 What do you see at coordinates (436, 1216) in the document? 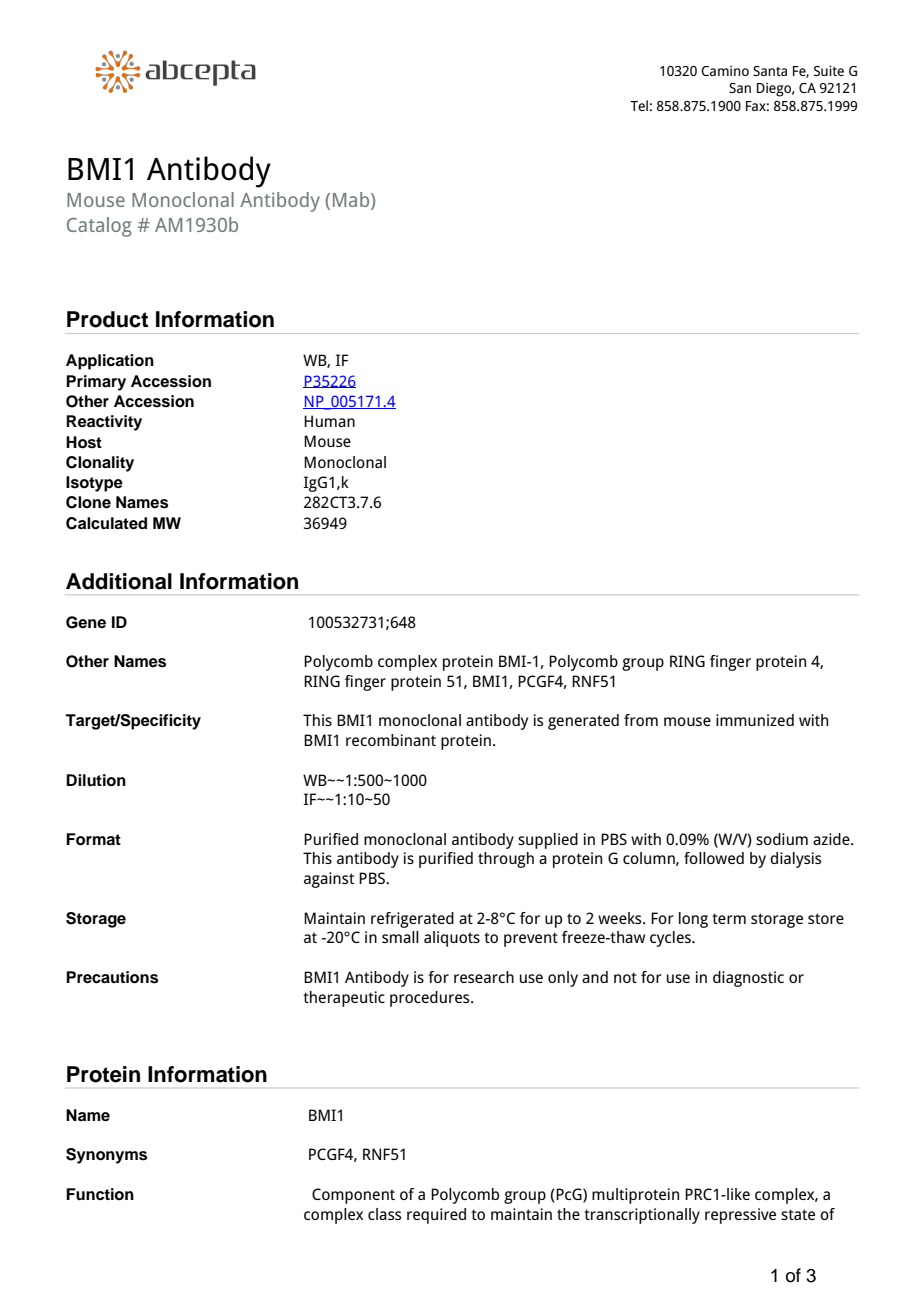
I see `required` at bounding box center [436, 1216].
